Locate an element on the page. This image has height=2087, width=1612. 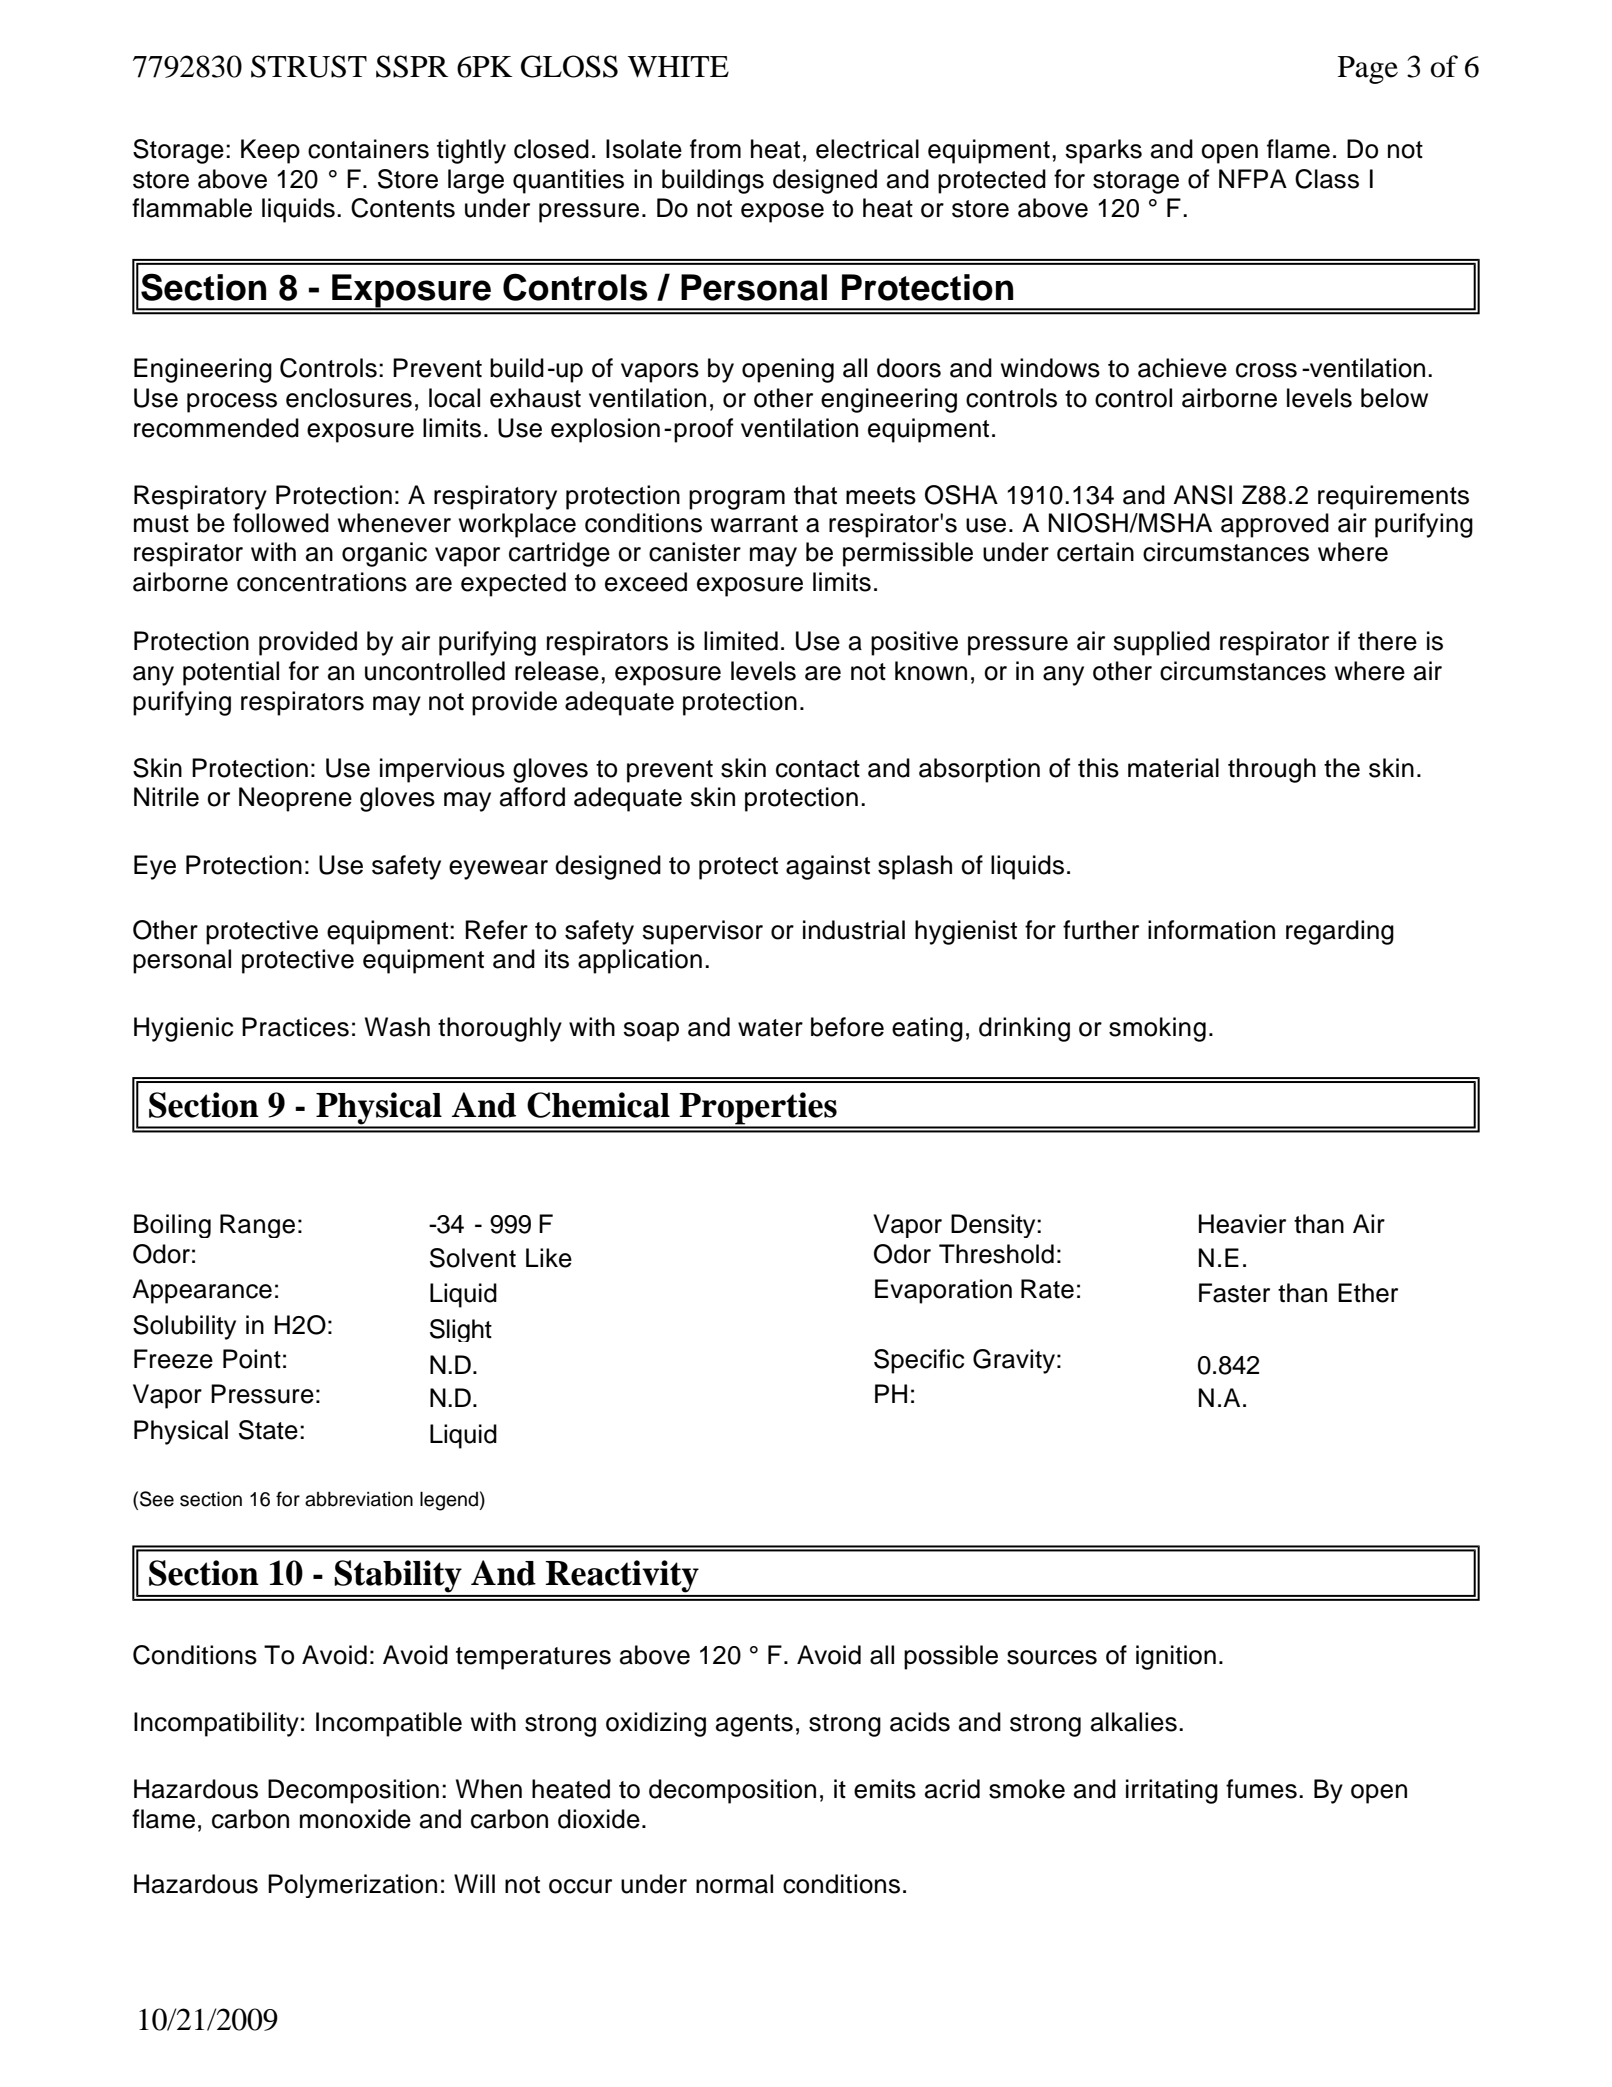
NFPA is located at coordinates (1253, 178).
